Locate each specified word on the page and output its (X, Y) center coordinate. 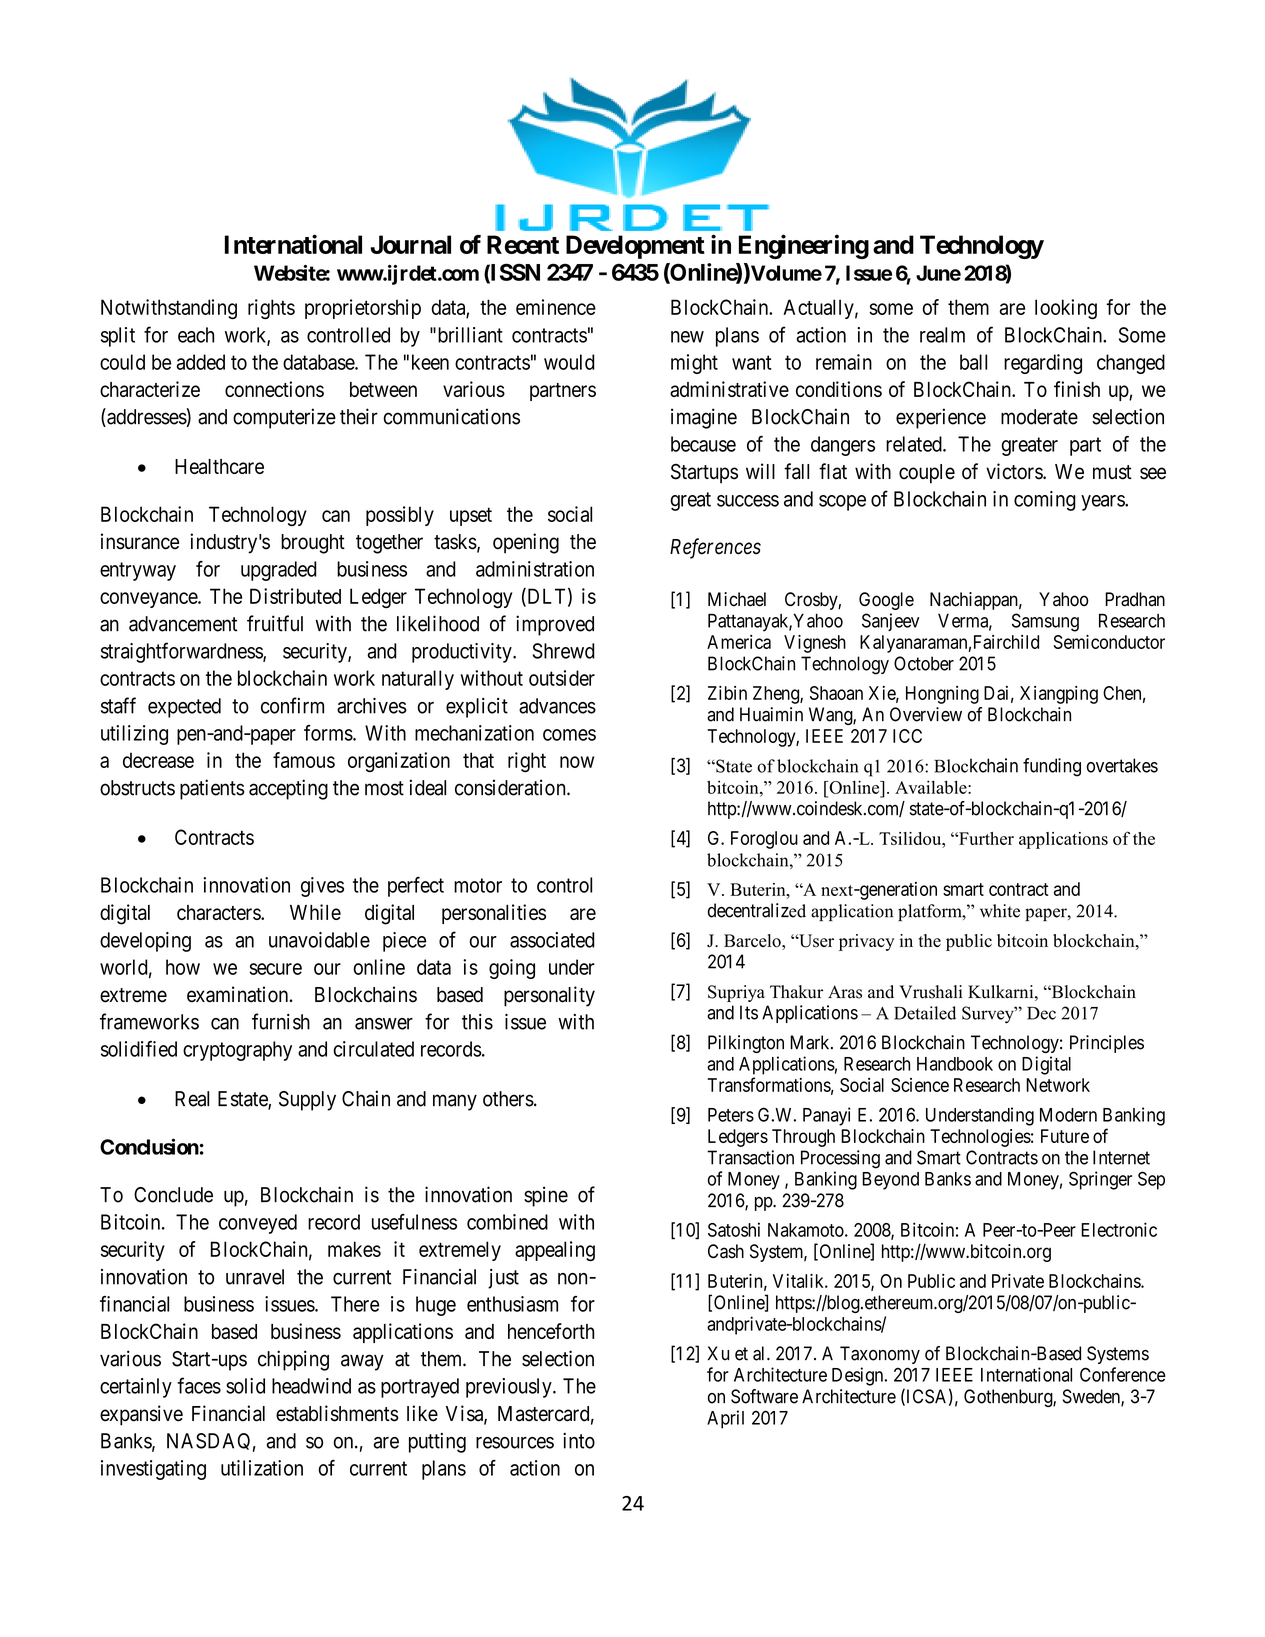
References (715, 548)
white (1000, 911)
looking (1066, 309)
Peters (731, 1115)
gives (322, 887)
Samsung (1045, 622)
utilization (262, 1468)
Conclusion (149, 1146)
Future (1065, 1136)
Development (635, 247)
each (196, 335)
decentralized (757, 910)
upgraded (279, 571)
